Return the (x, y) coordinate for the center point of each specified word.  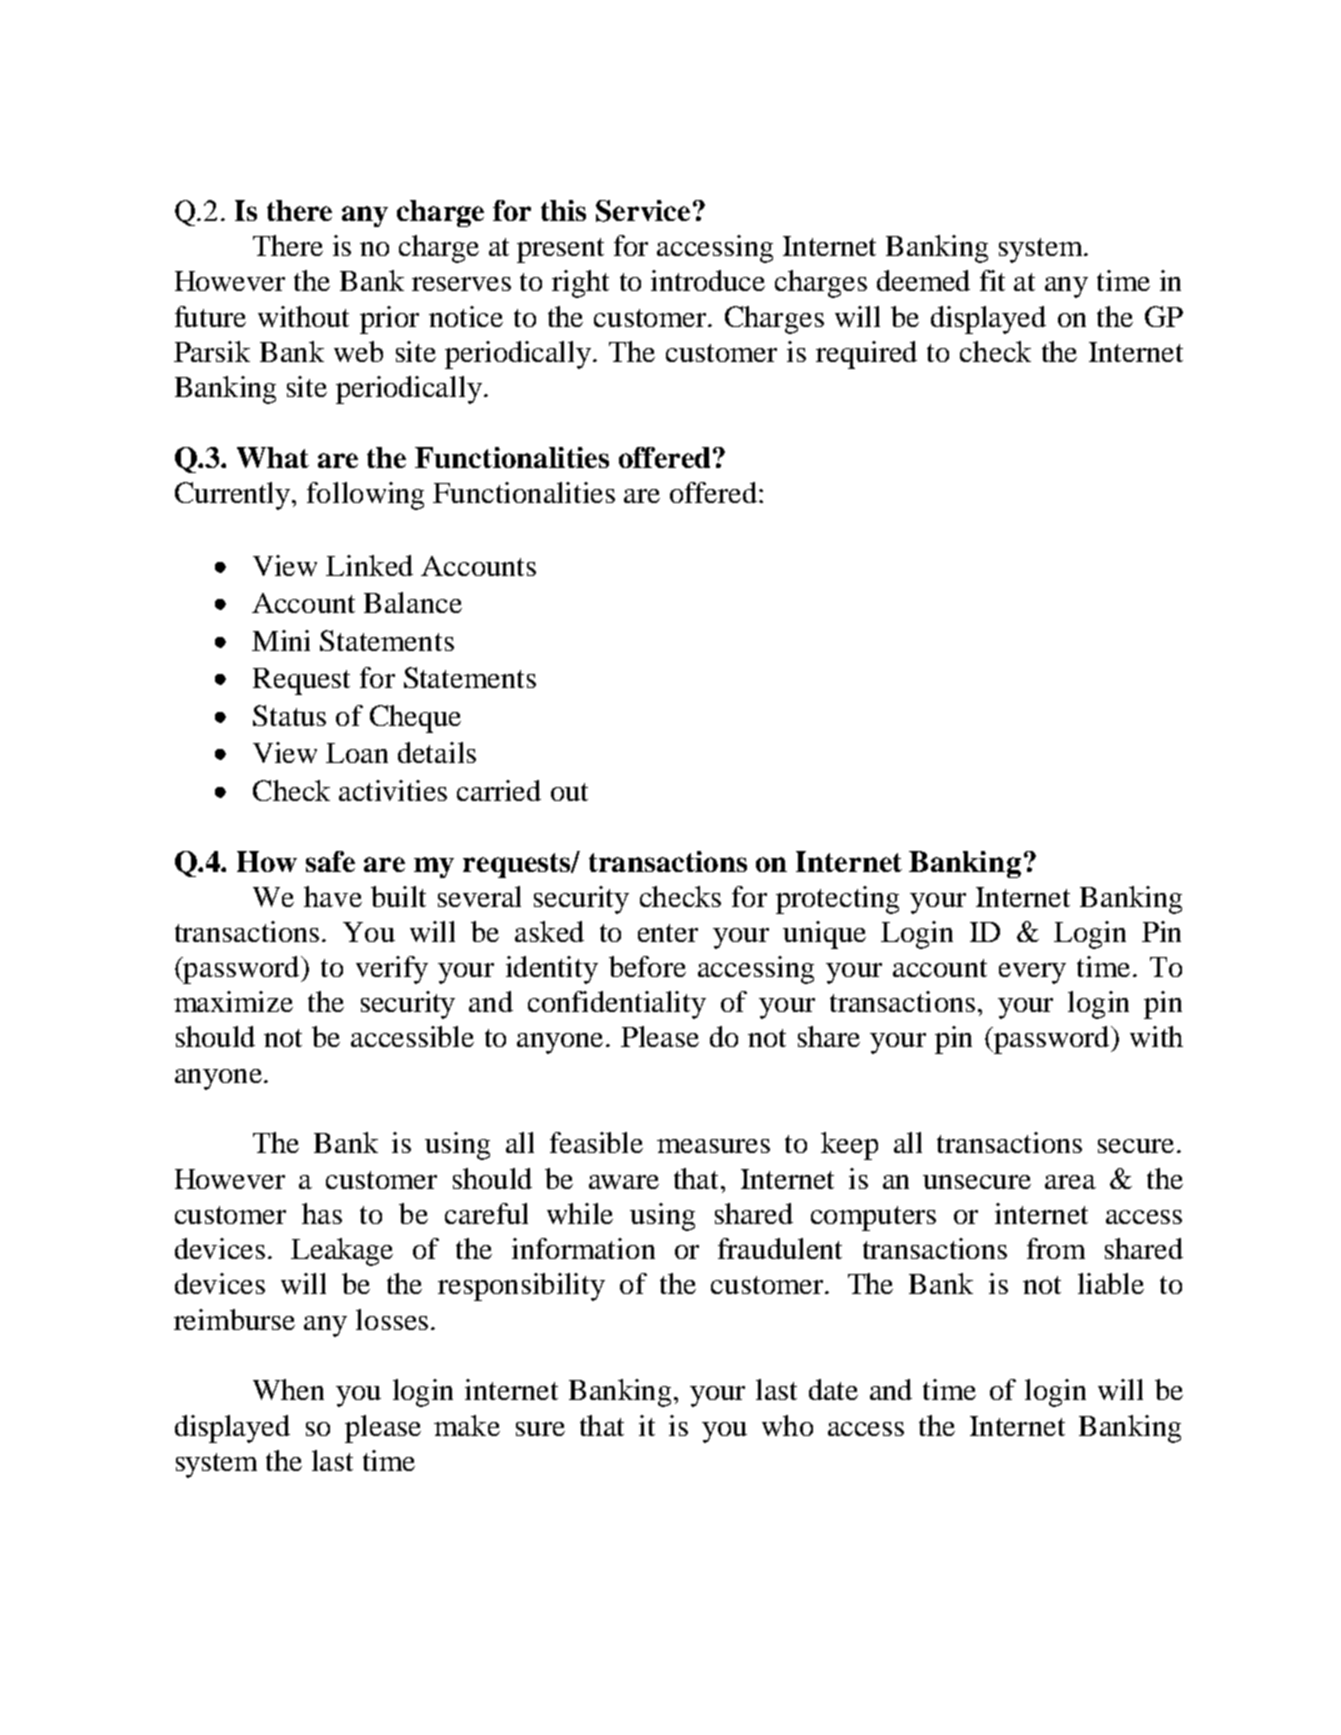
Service (643, 211)
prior (389, 320)
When (288, 1389)
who (787, 1425)
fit (992, 280)
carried (499, 790)
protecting (837, 900)
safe (330, 861)
